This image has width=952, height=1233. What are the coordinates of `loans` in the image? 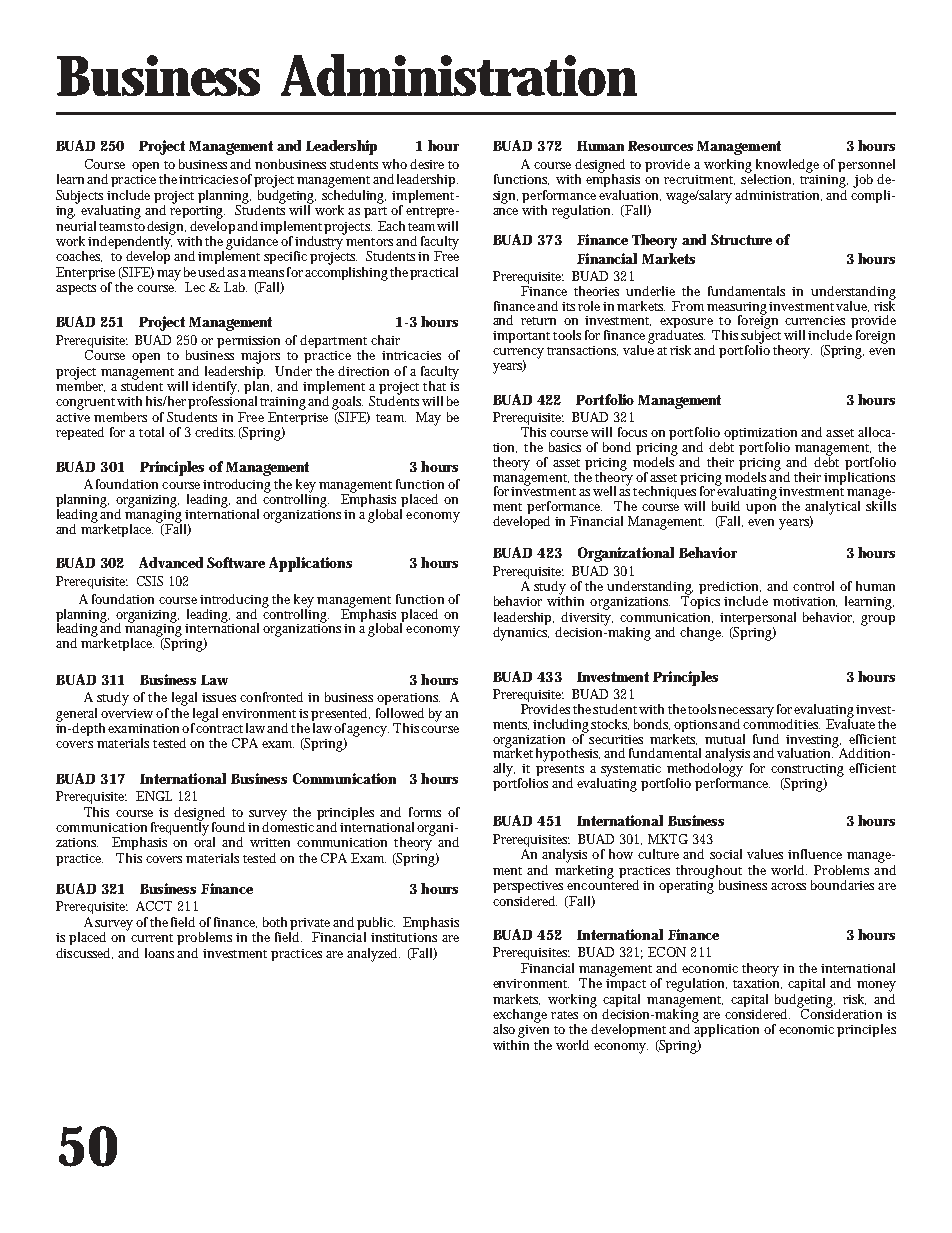 It's located at (159, 953).
